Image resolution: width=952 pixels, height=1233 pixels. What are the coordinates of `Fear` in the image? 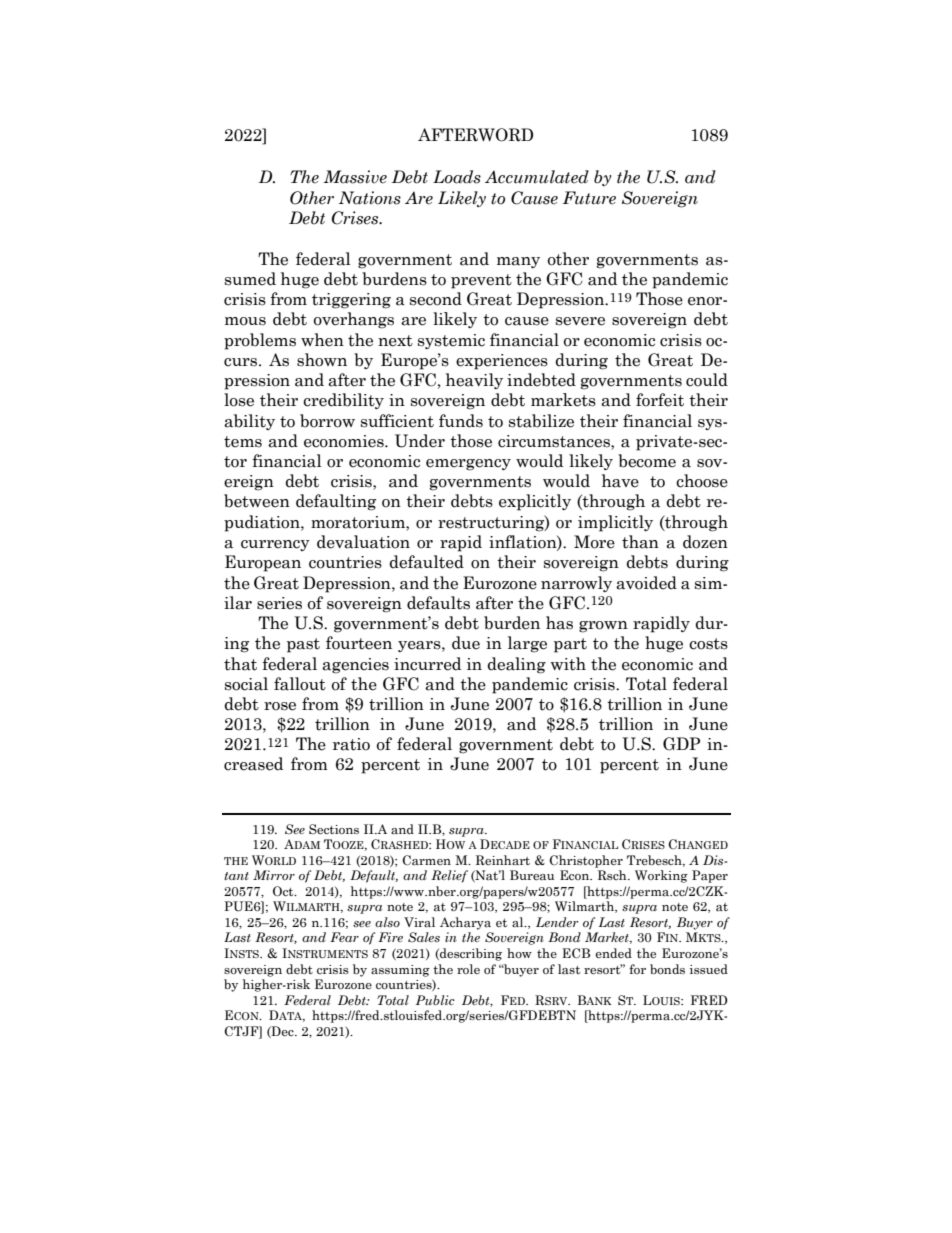 It's located at (344, 937).
